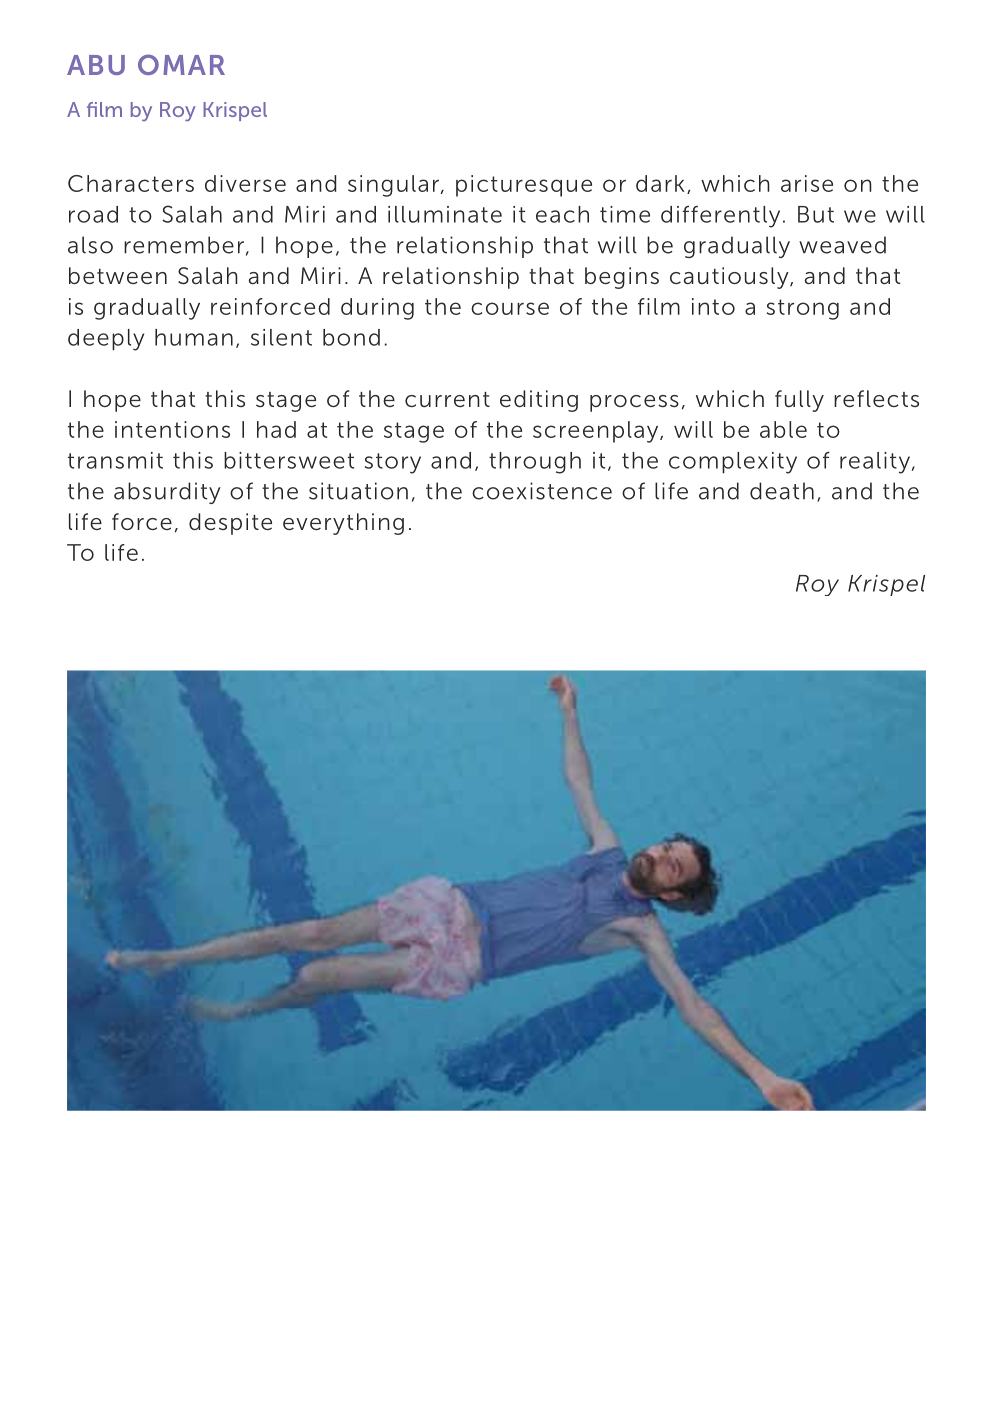  I want to click on picturesque, so click(524, 186).
